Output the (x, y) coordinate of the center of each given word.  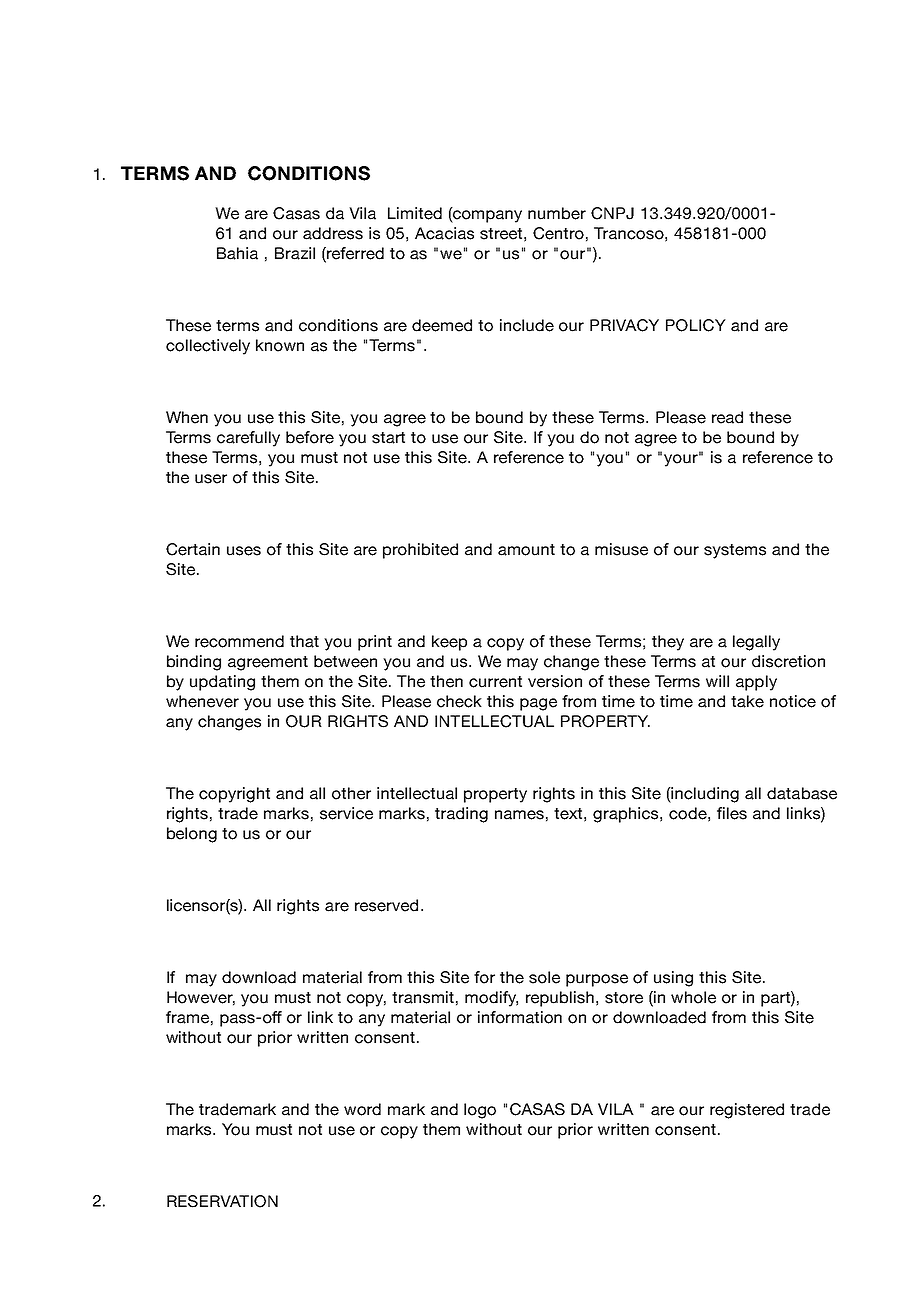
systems (735, 551)
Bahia (237, 253)
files (732, 813)
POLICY (696, 325)
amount (526, 550)
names (519, 815)
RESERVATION (222, 1201)
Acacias (444, 233)
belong (192, 835)
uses (244, 551)
